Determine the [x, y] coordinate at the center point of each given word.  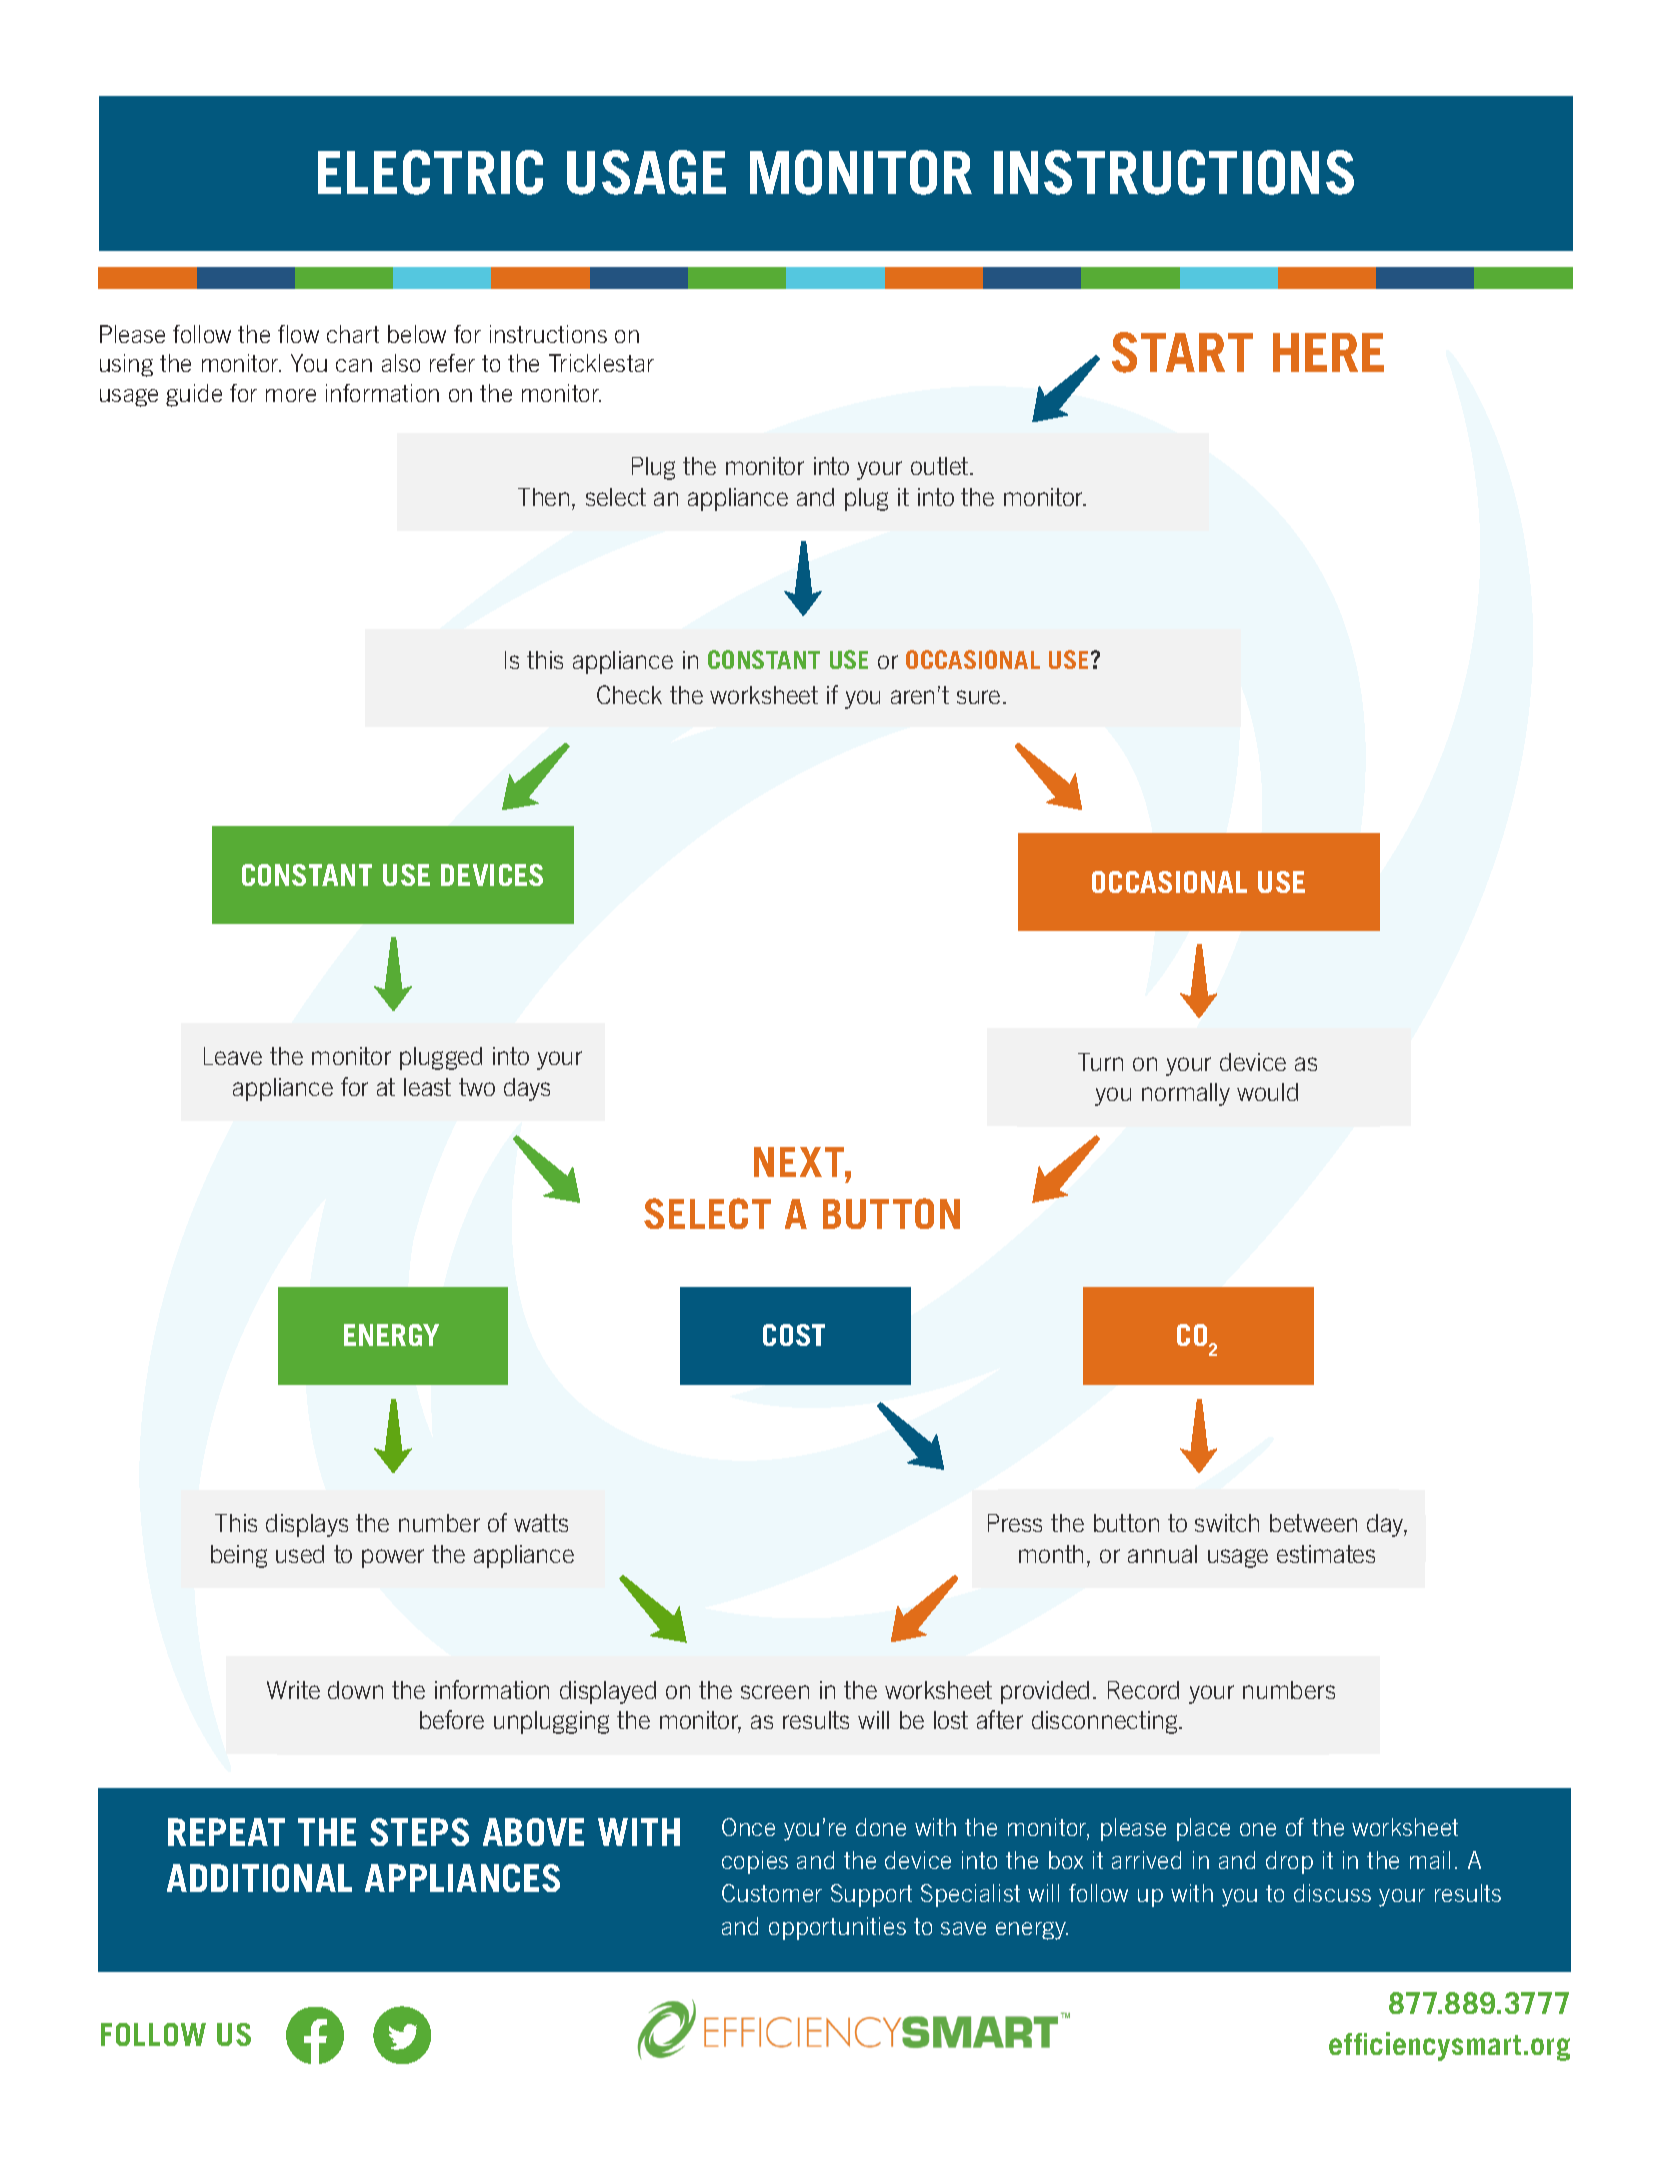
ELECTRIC [430, 172]
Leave [233, 1056]
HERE [1328, 352]
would [1267, 1092]
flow [298, 334]
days [527, 1089]
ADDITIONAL [259, 1878]
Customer [772, 1893]
